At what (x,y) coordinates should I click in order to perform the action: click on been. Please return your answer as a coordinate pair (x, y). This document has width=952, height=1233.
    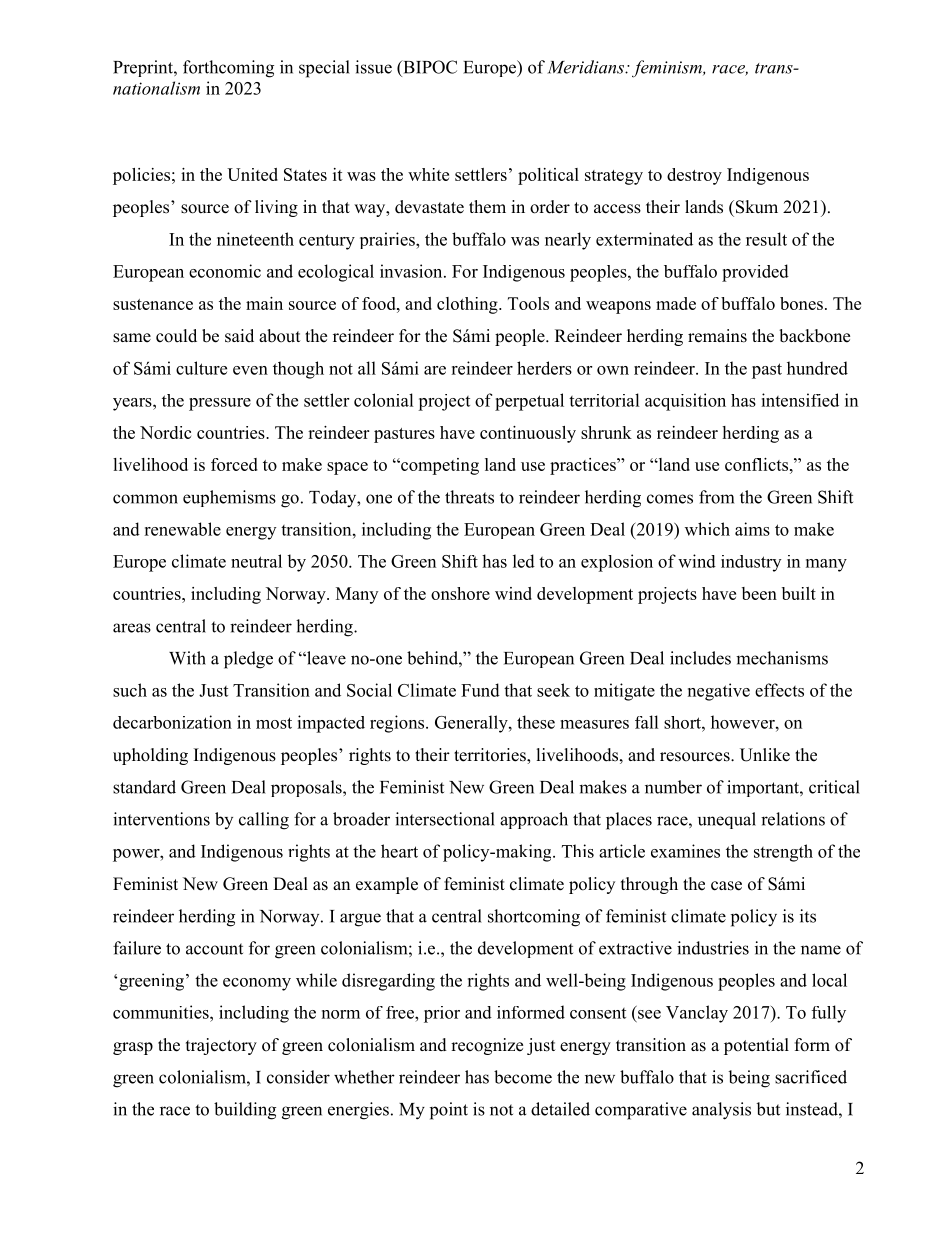
    Looking at the image, I should click on (759, 593).
